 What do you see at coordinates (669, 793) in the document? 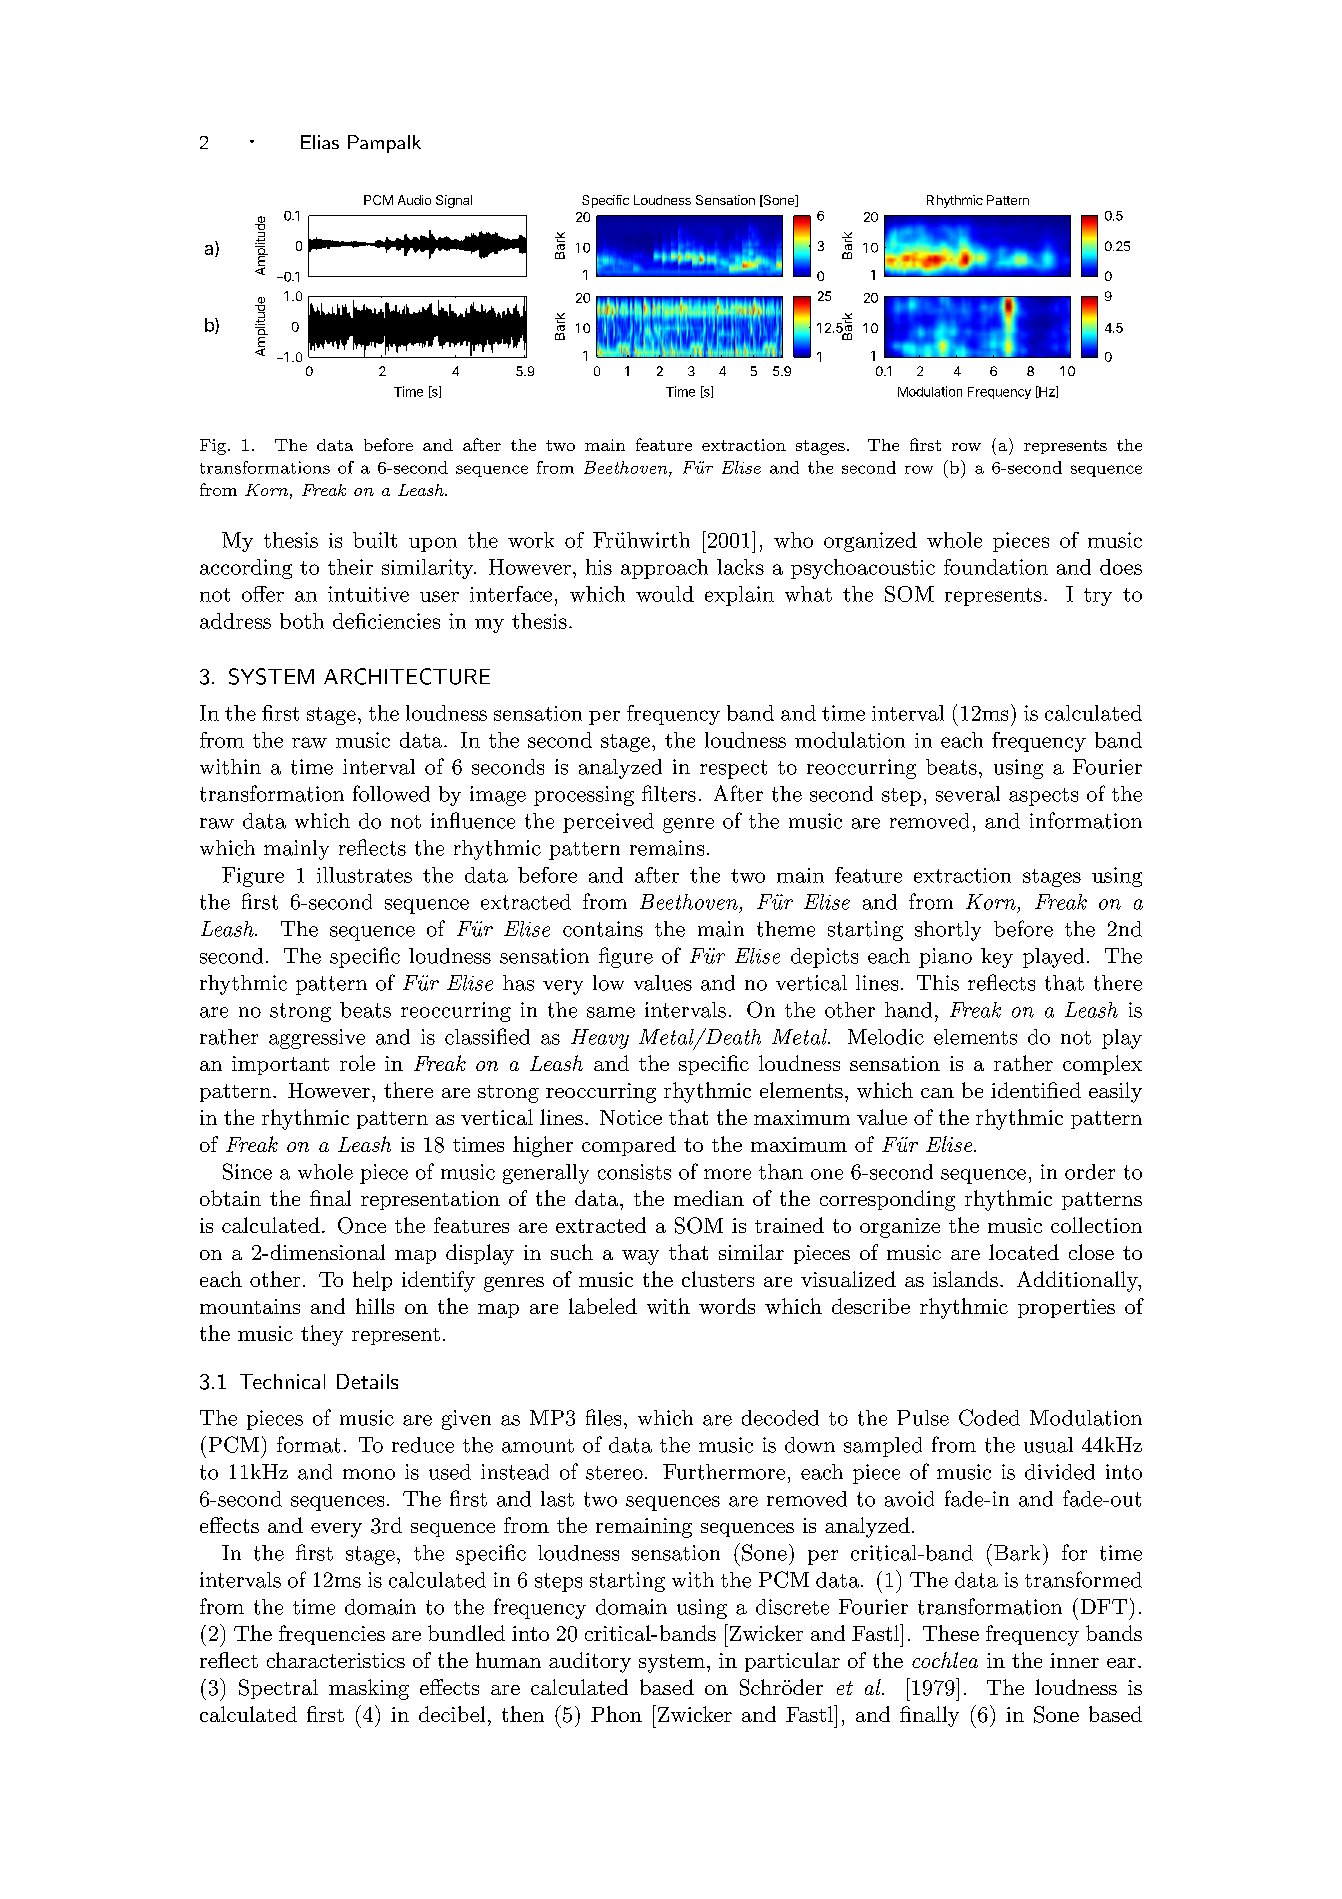
I see `filters` at bounding box center [669, 793].
